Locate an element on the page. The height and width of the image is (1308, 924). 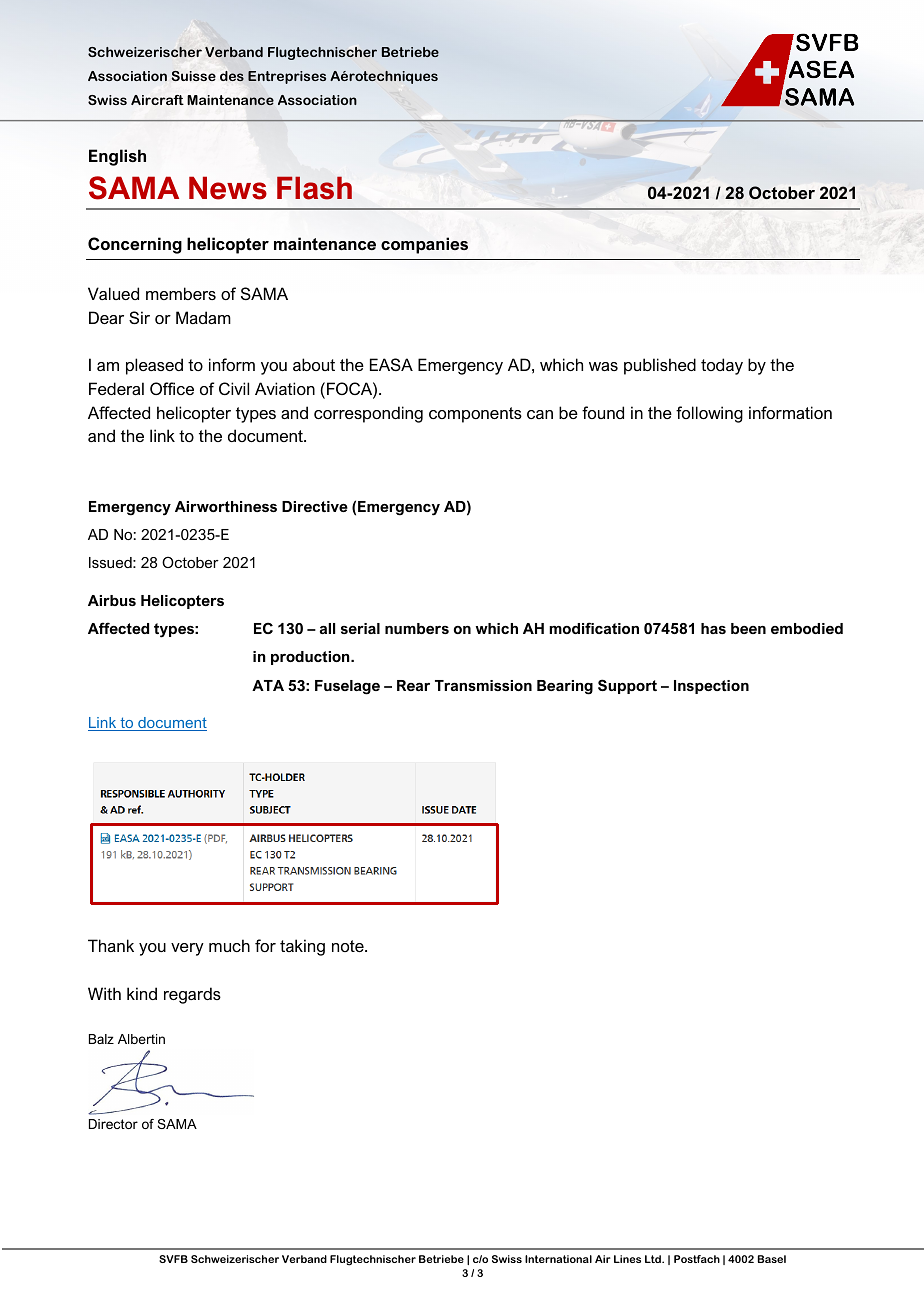
Director is located at coordinates (113, 1124).
